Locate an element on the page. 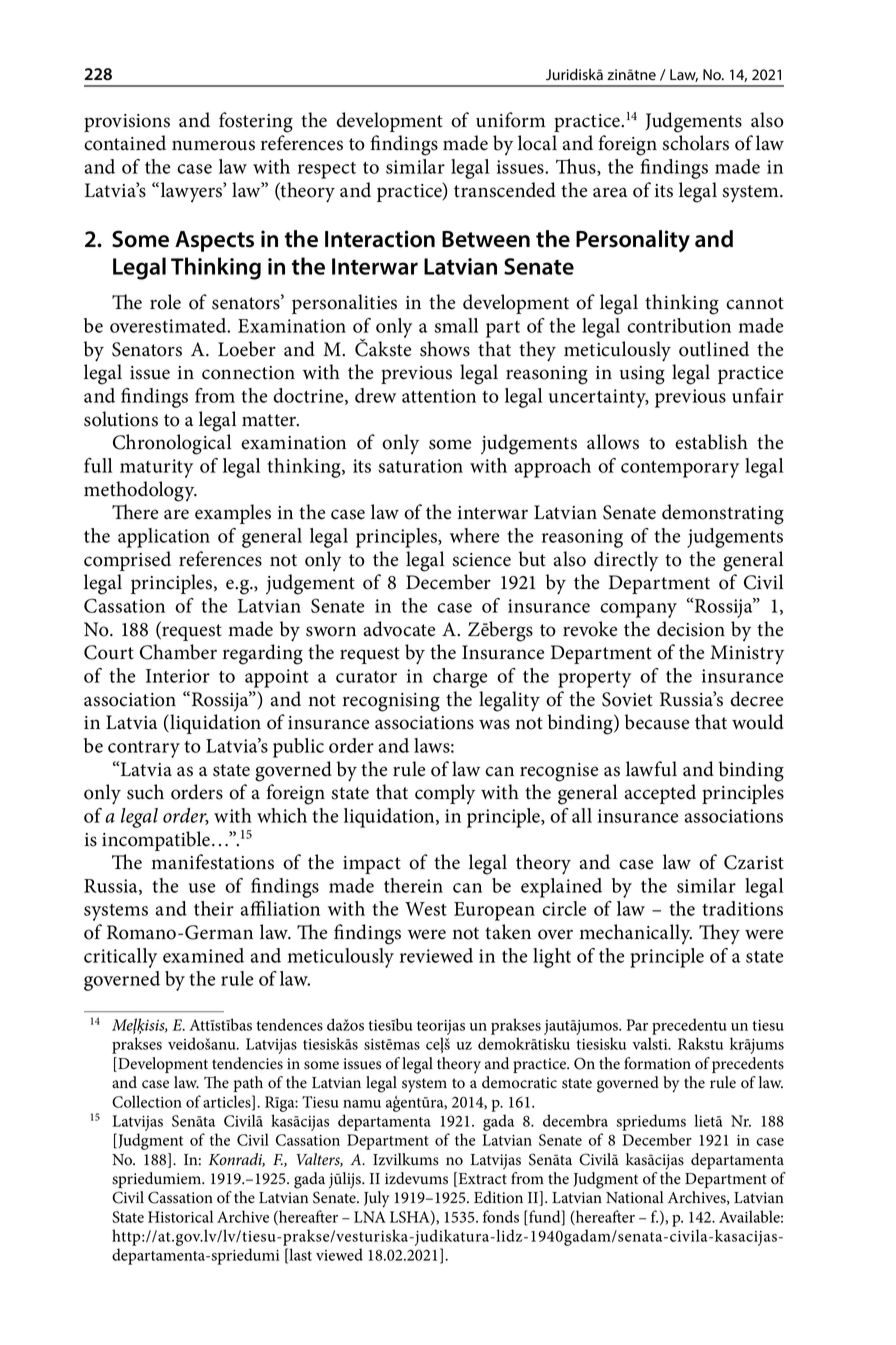 The image size is (896, 1345). application is located at coordinates (164, 538).
